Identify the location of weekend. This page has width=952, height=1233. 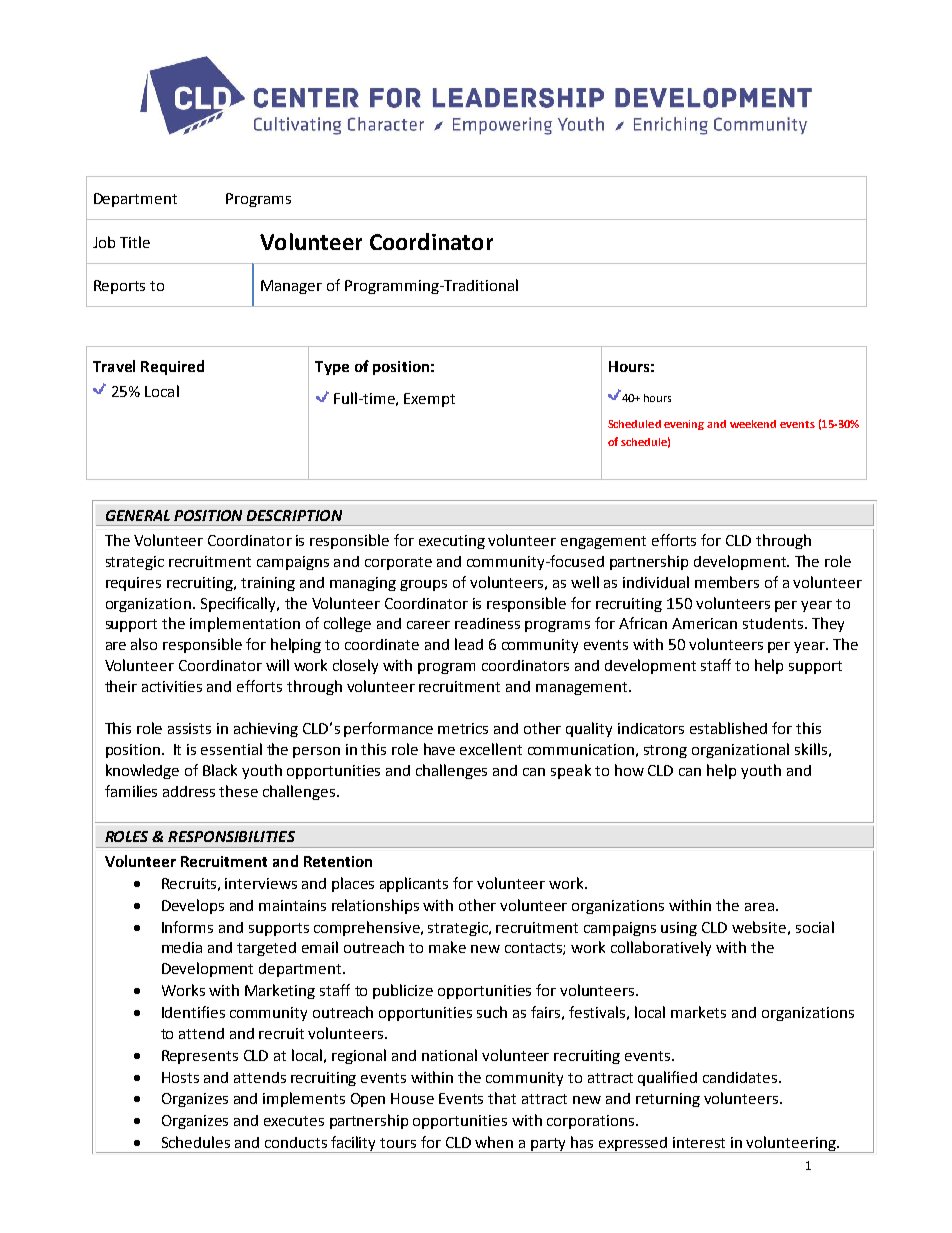
(753, 424).
